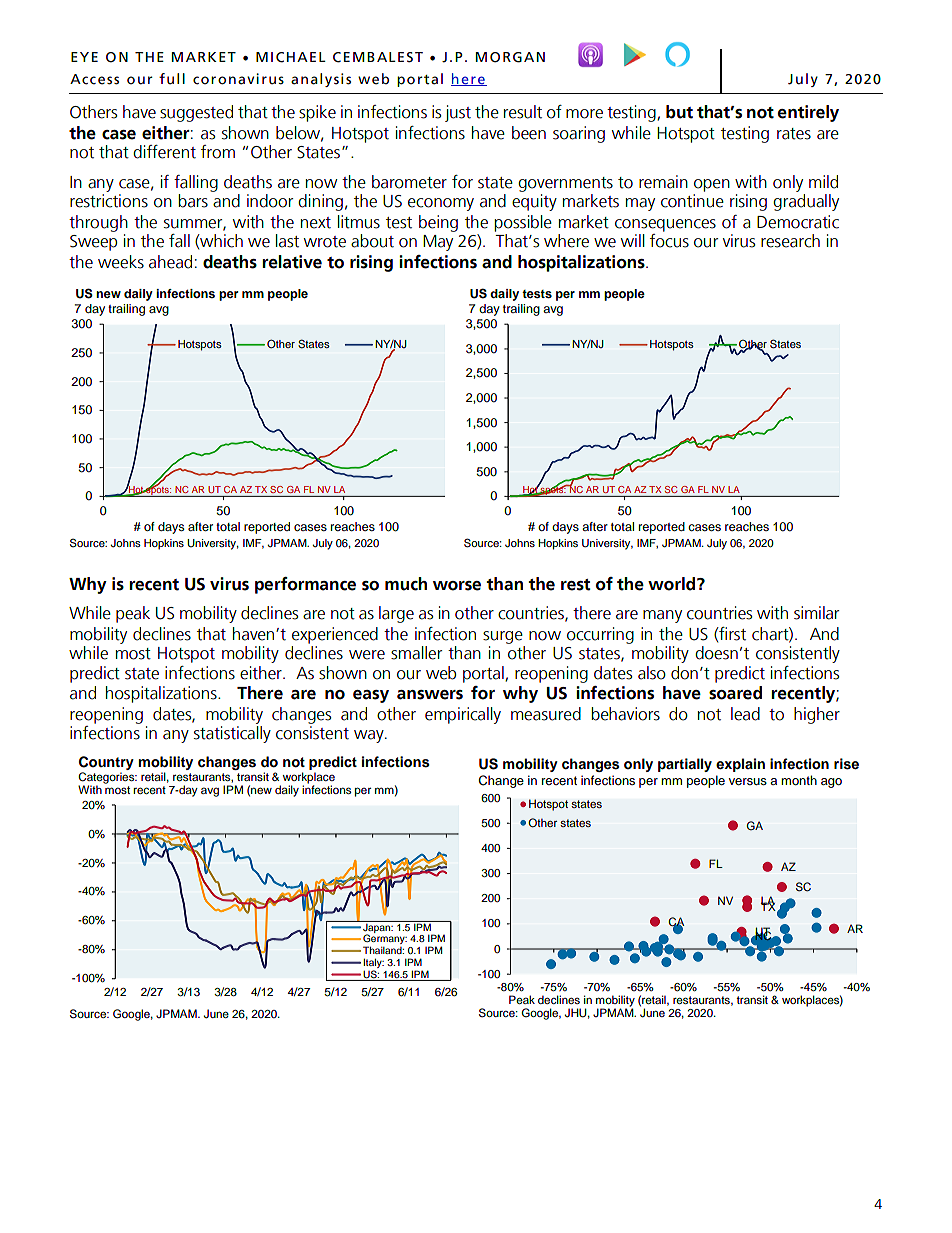 This document has width=952, height=1233. Describe the element at coordinates (735, 693) in the document. I see `soared` at that location.
